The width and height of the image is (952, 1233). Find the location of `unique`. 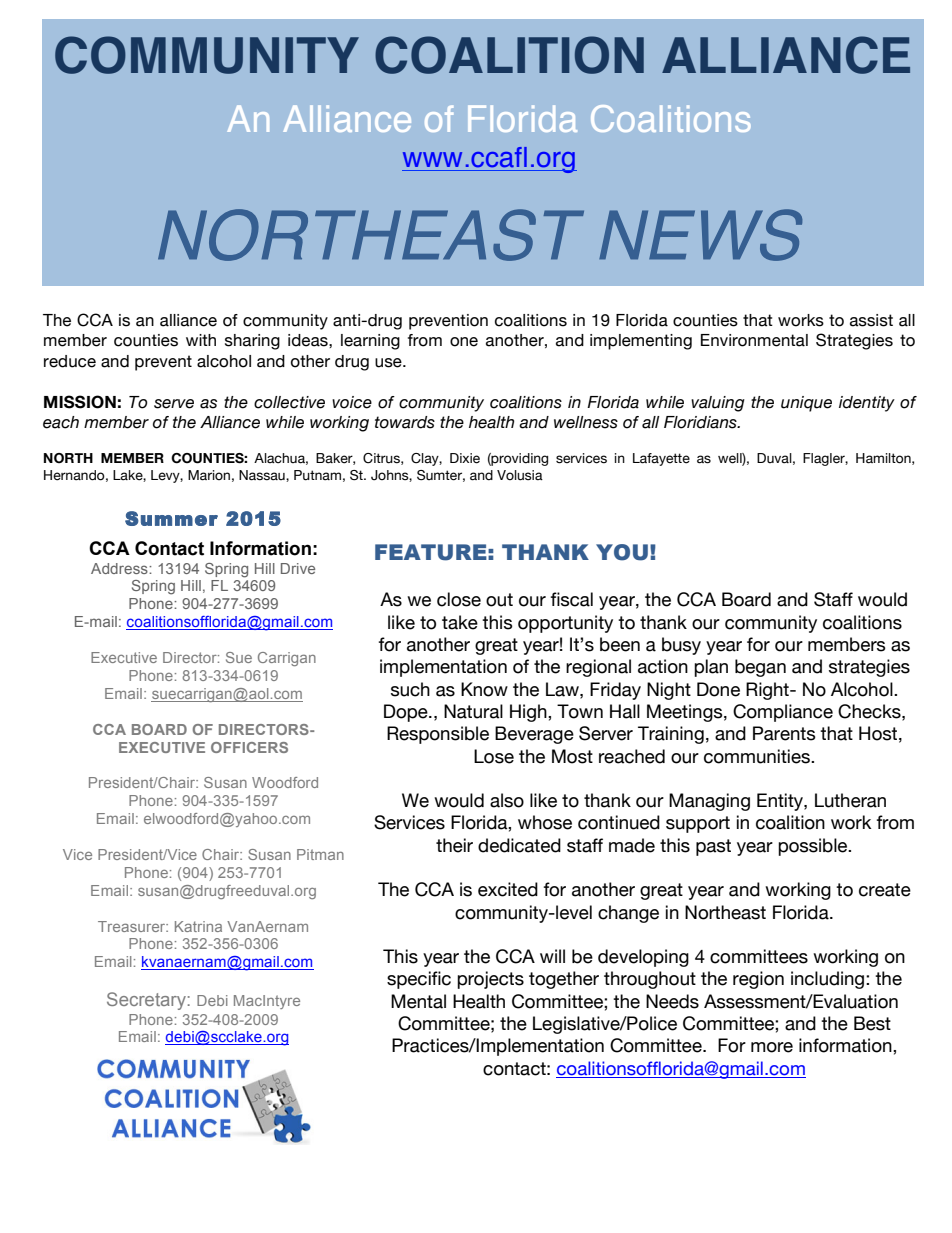

unique is located at coordinates (806, 404).
